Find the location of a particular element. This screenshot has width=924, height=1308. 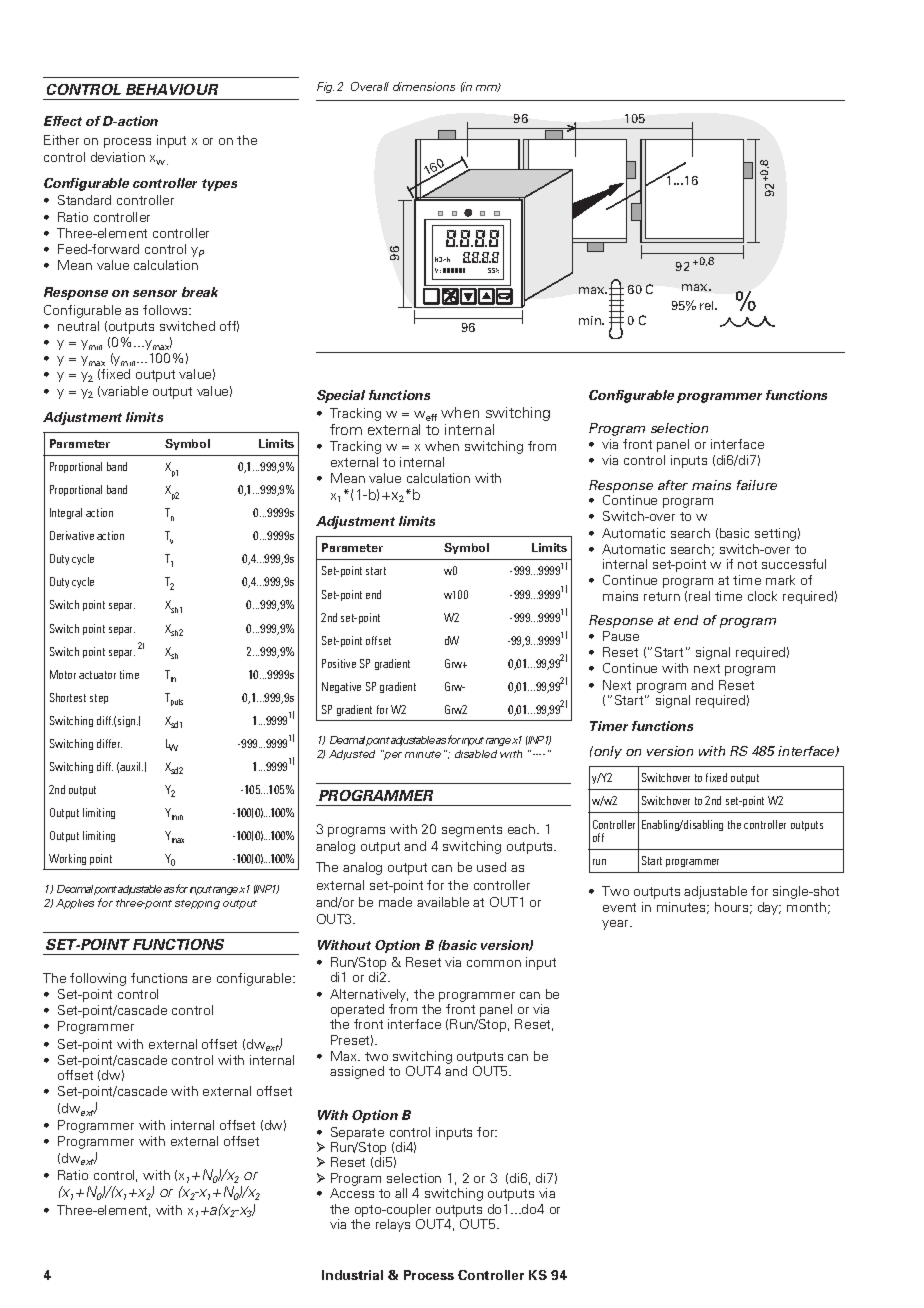

day is located at coordinates (769, 908).
